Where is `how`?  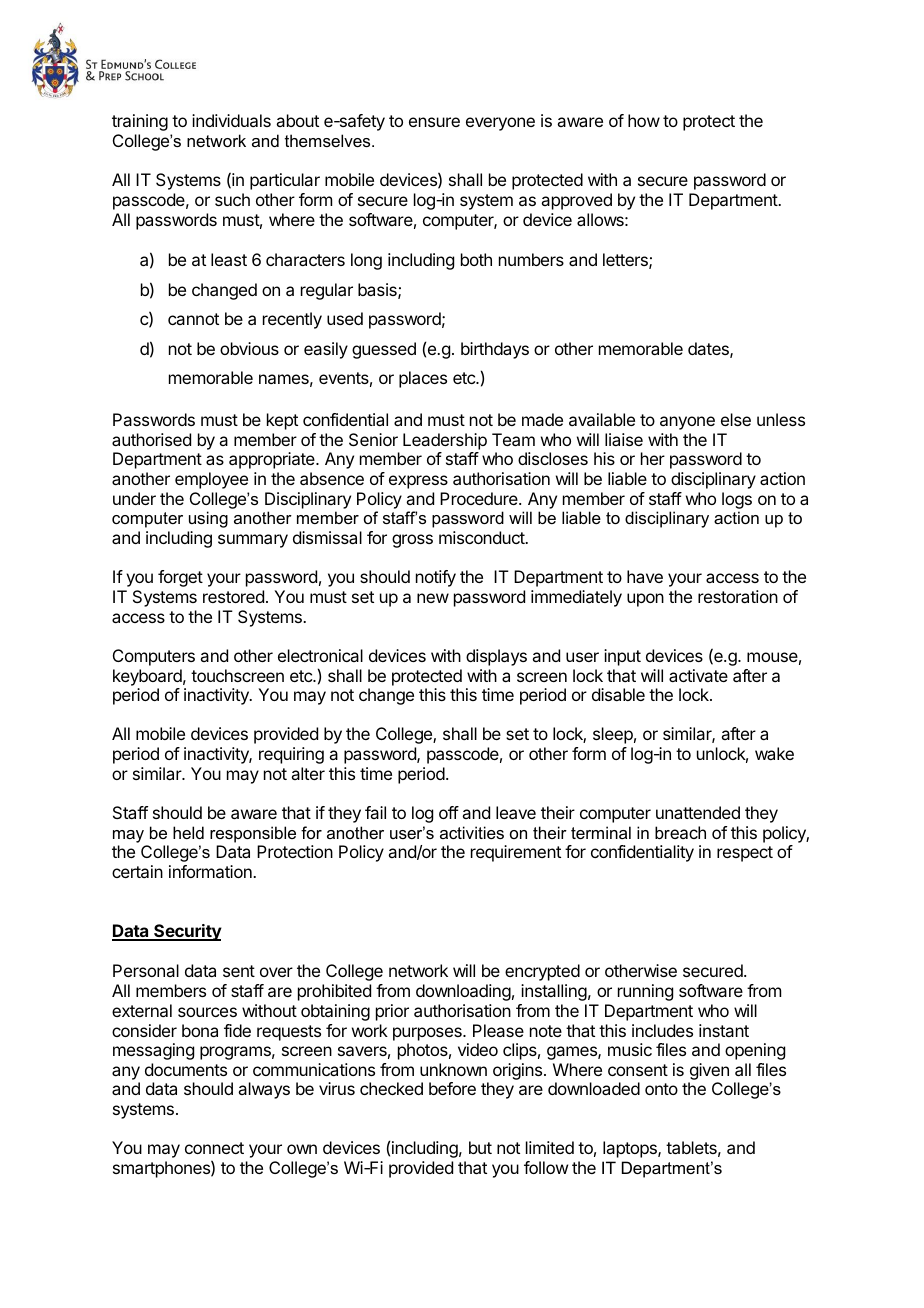
how is located at coordinates (644, 120).
